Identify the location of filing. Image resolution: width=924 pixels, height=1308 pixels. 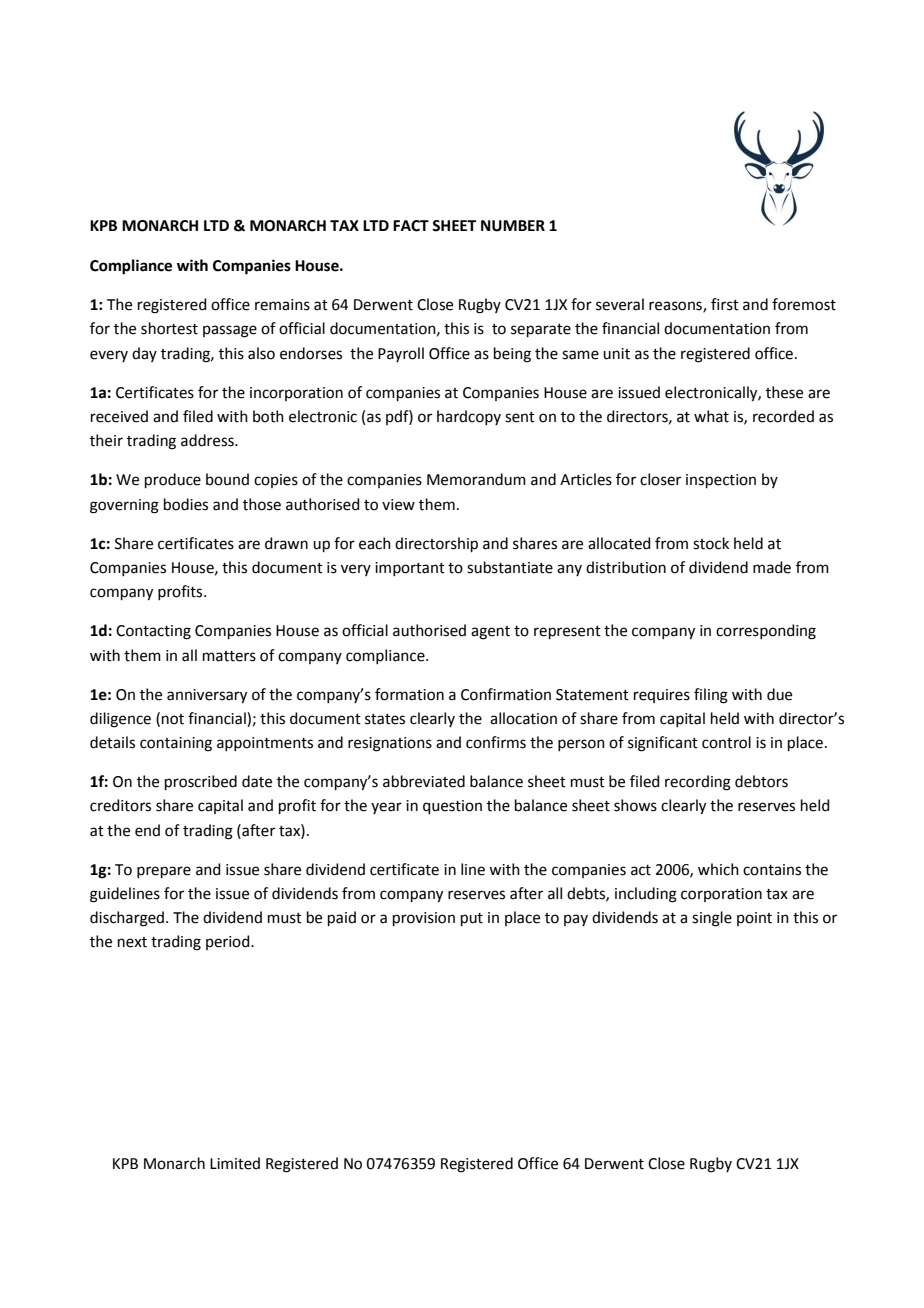
(711, 696).
